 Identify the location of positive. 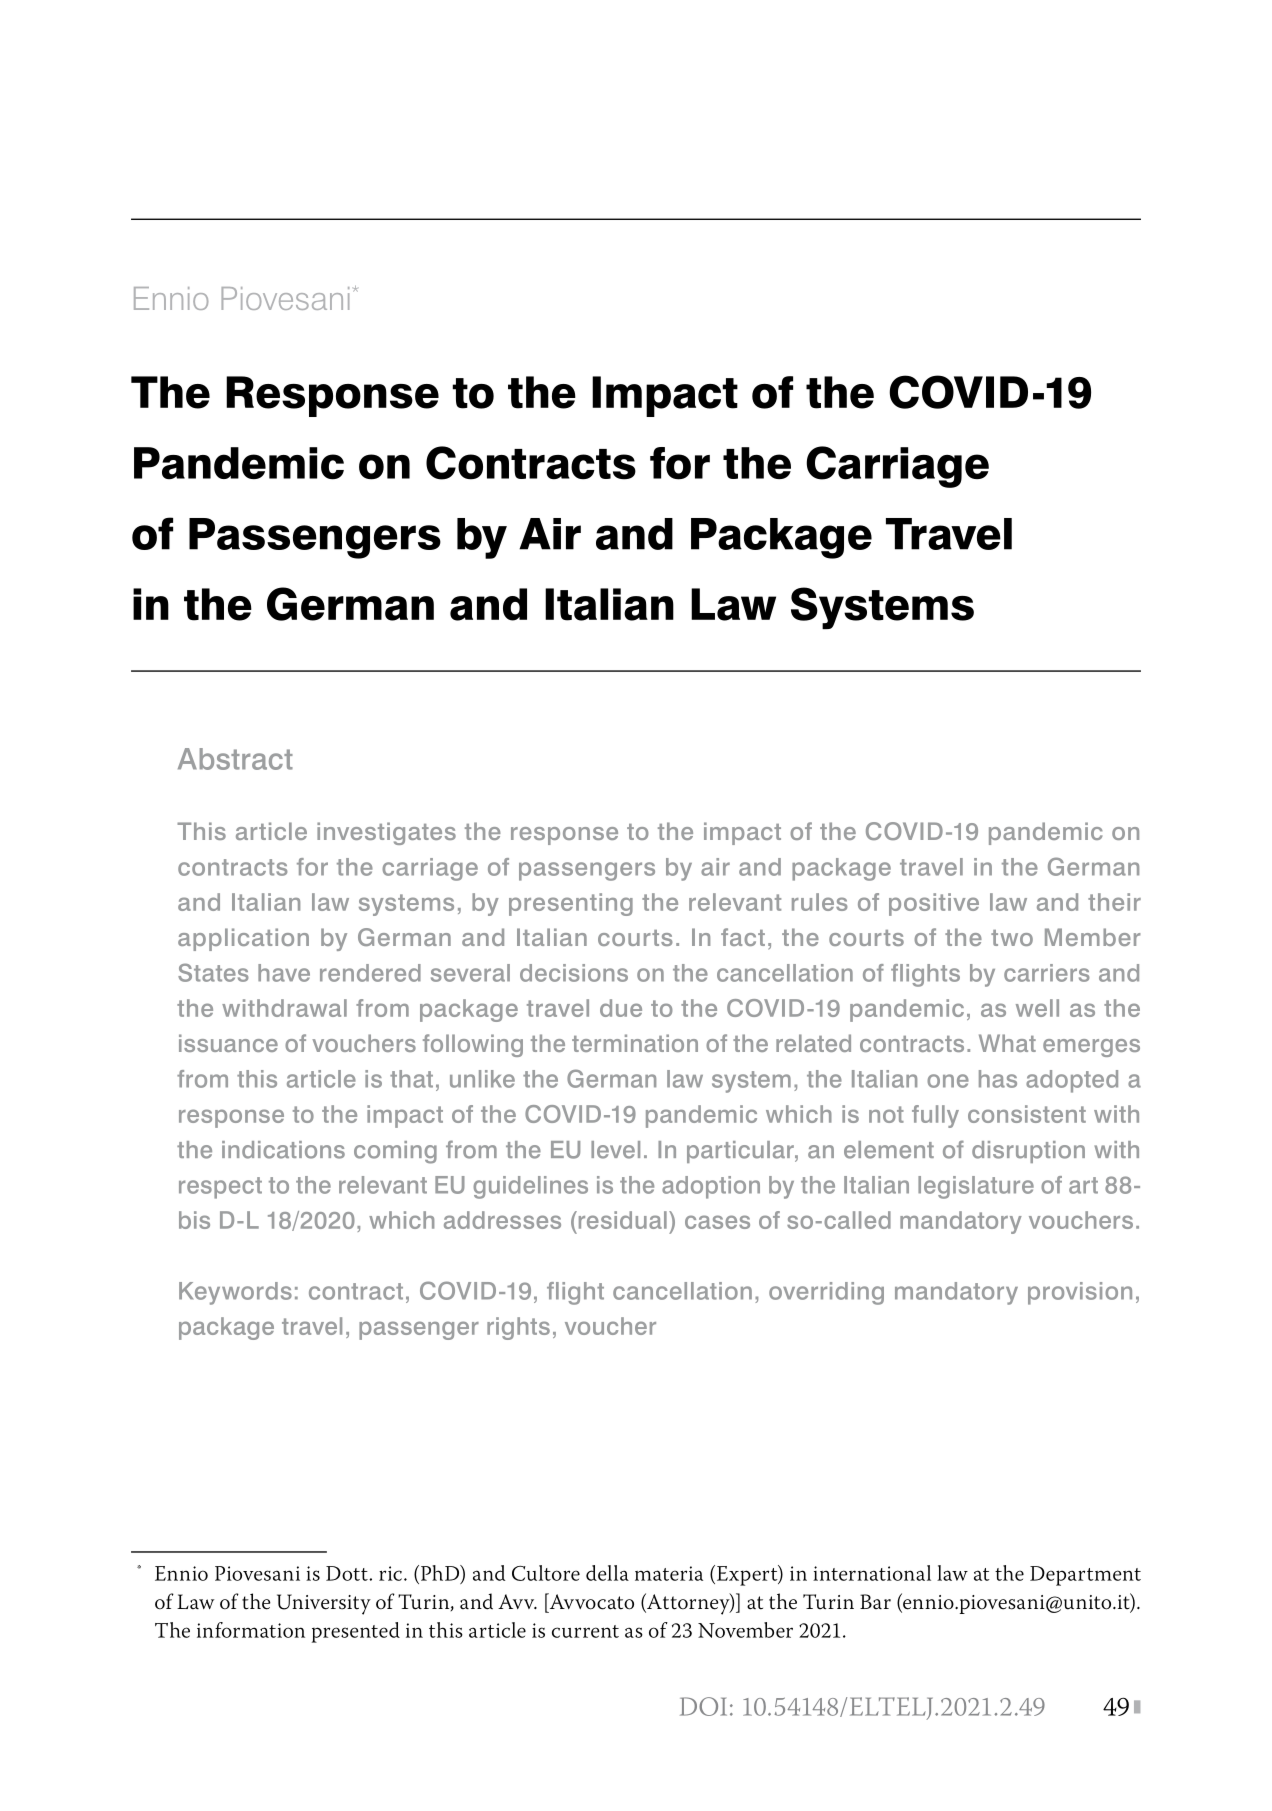
(934, 904).
